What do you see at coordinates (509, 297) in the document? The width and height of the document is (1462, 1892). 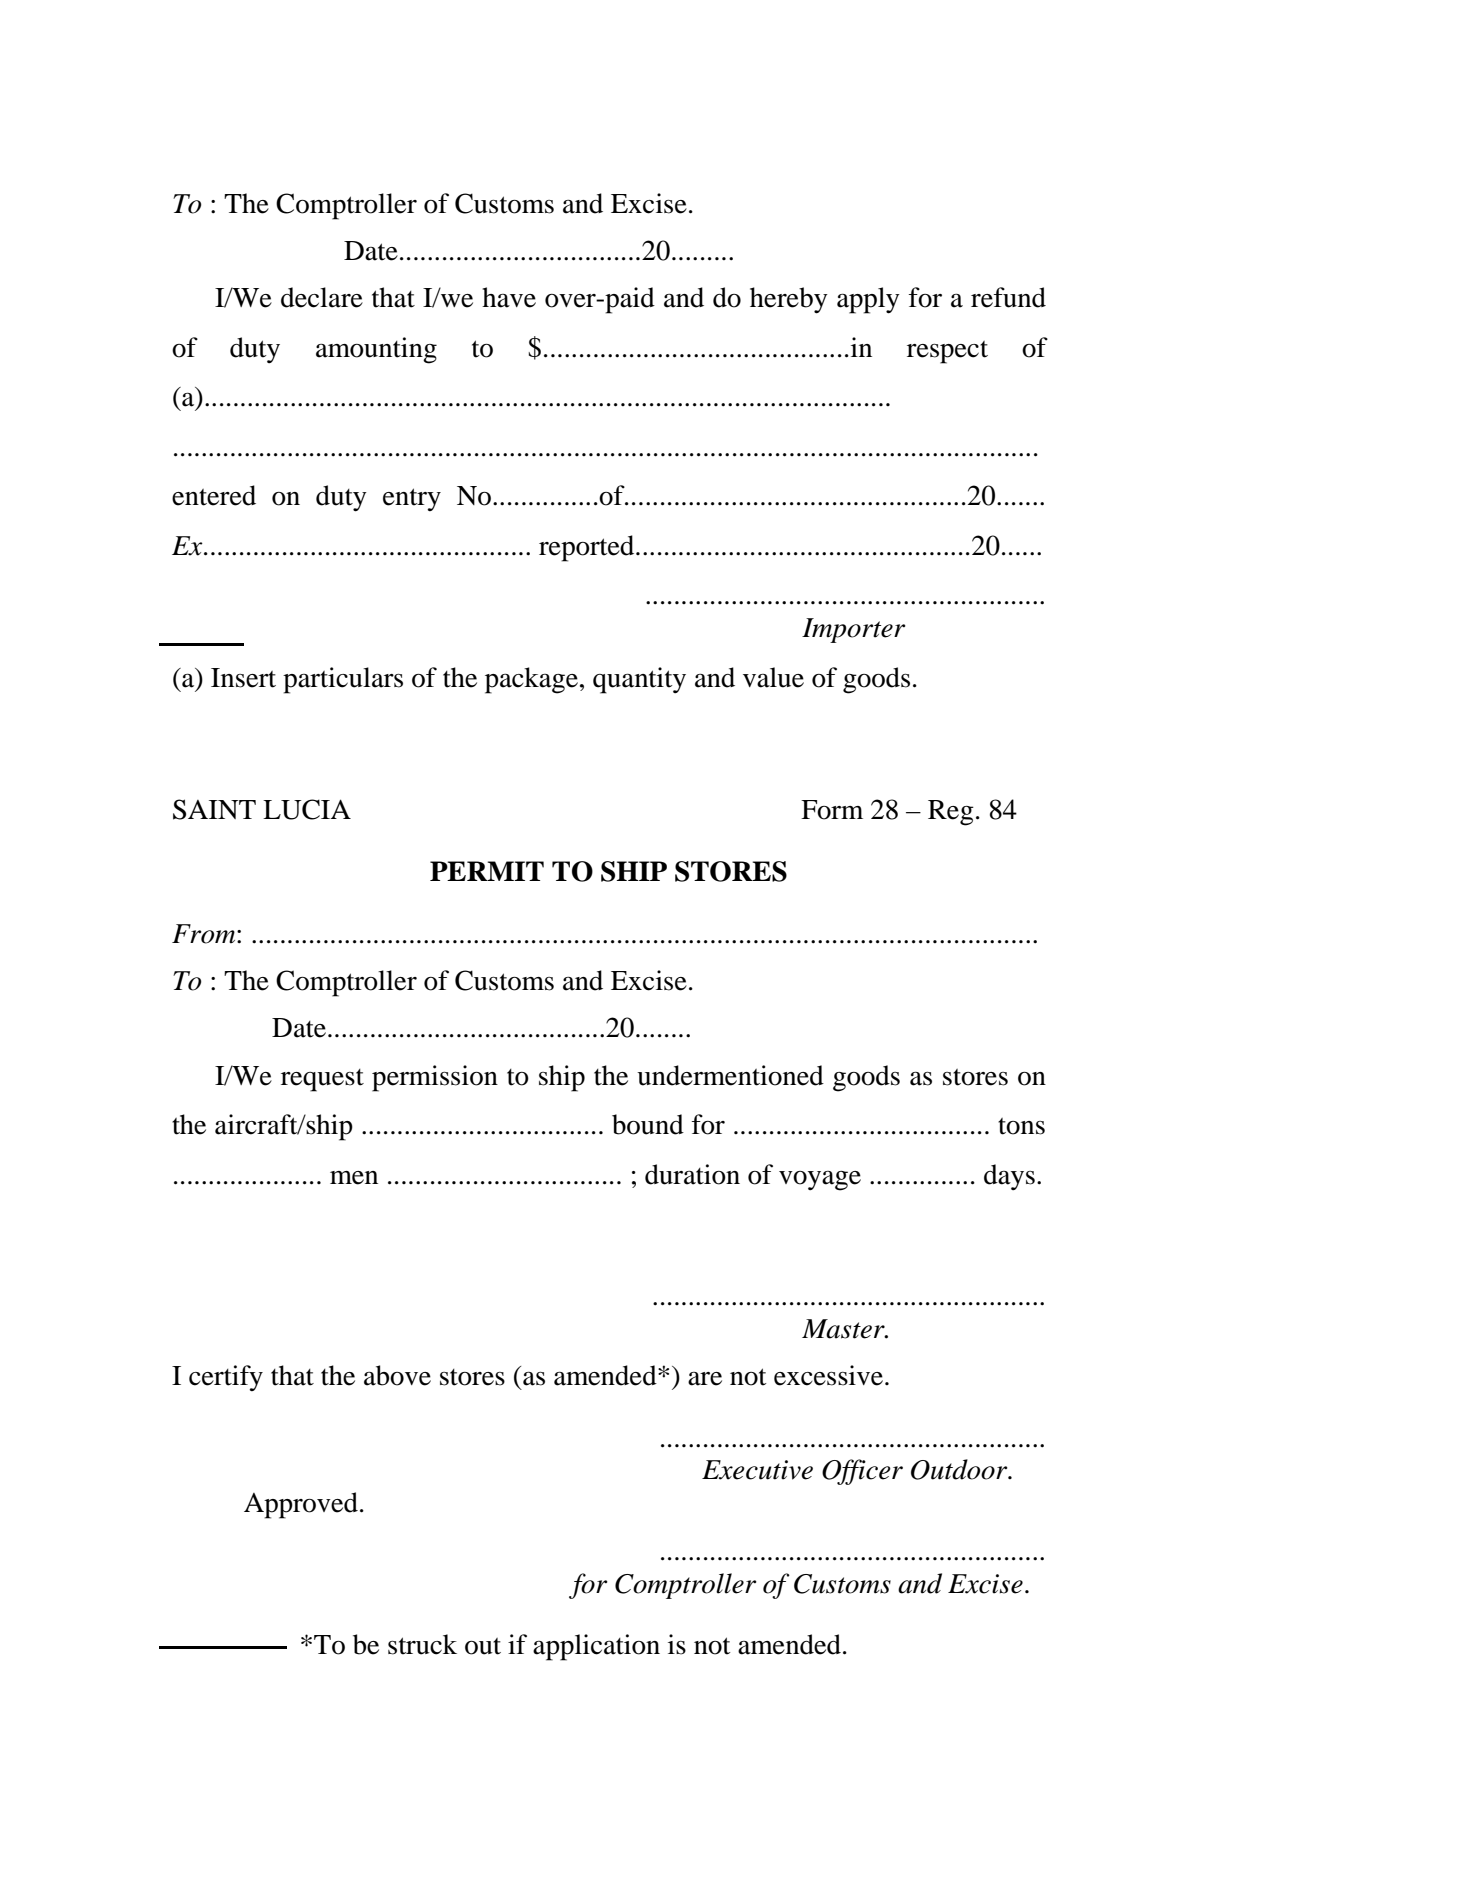 I see `have` at bounding box center [509, 297].
